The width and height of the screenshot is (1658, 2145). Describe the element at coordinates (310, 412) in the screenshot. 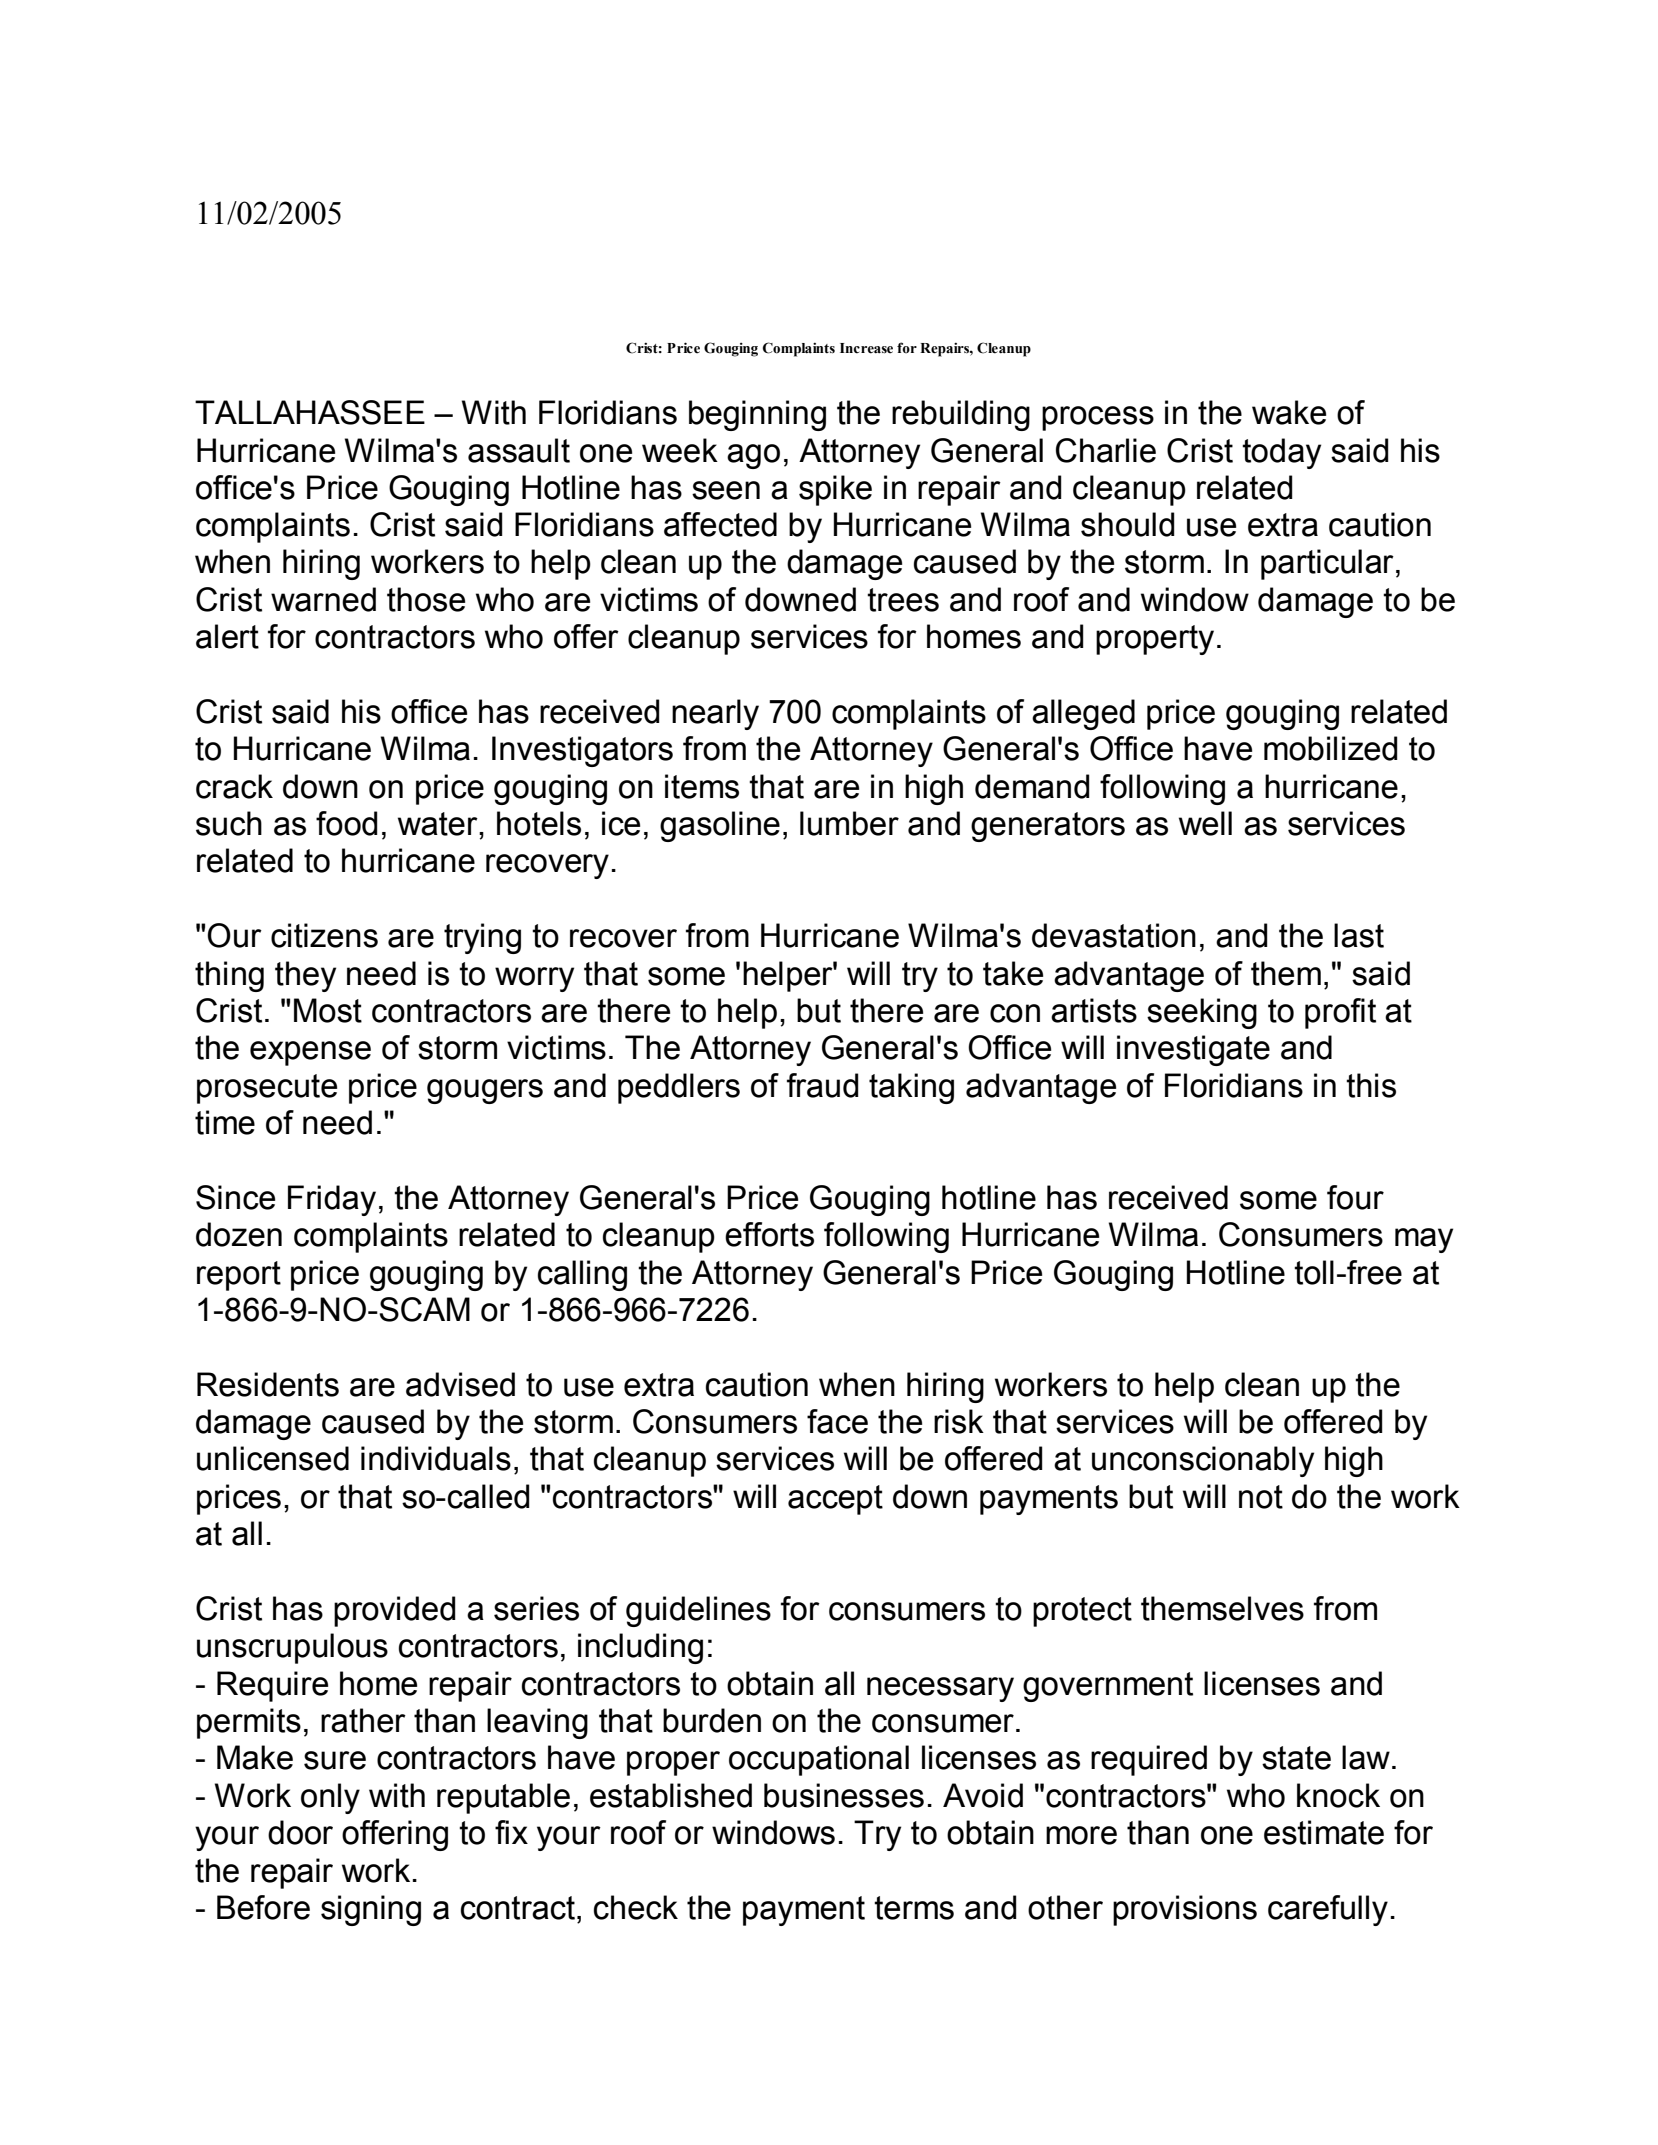

I see `TALLAHASSEE` at that location.
